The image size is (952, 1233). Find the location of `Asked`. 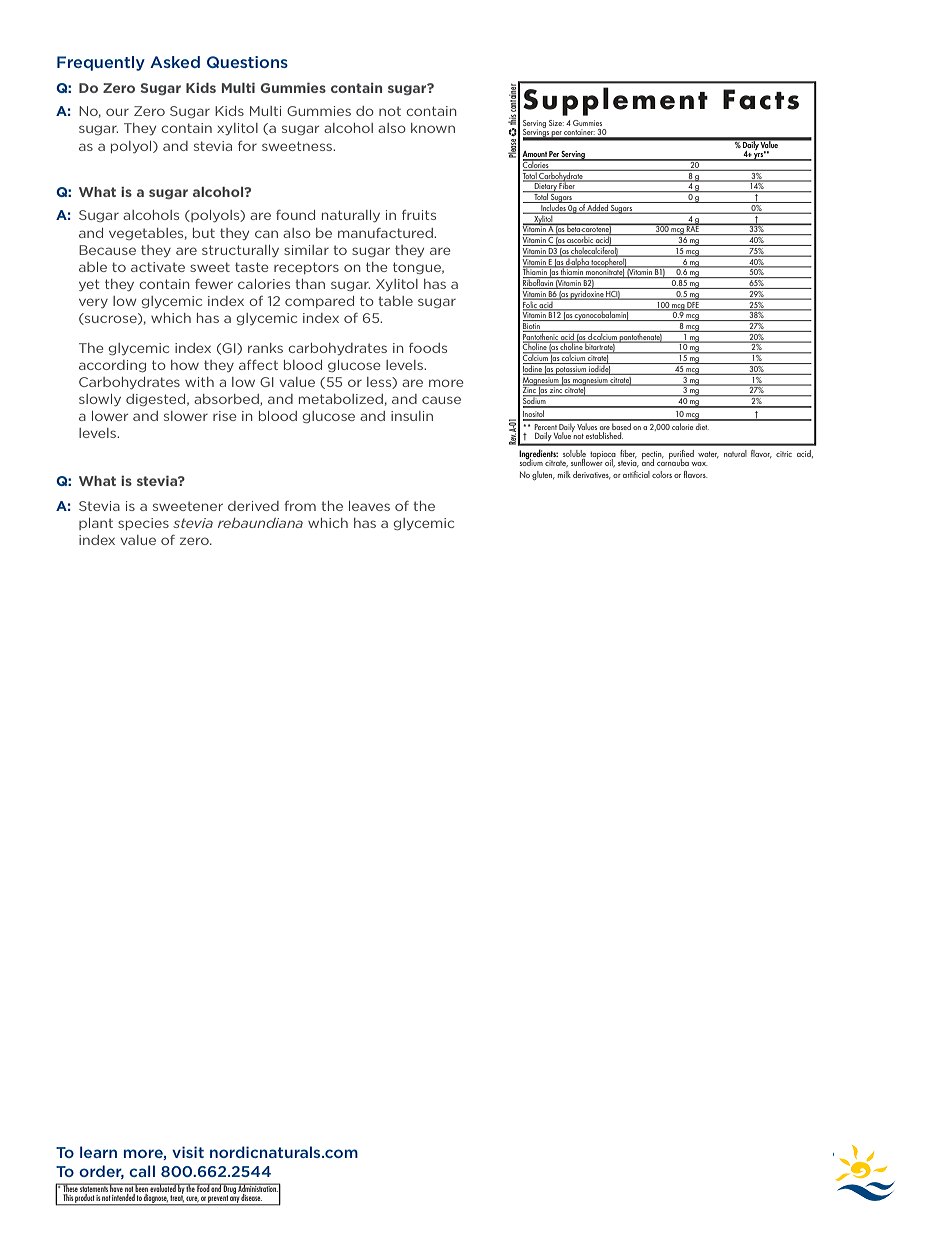

Asked is located at coordinates (175, 62).
